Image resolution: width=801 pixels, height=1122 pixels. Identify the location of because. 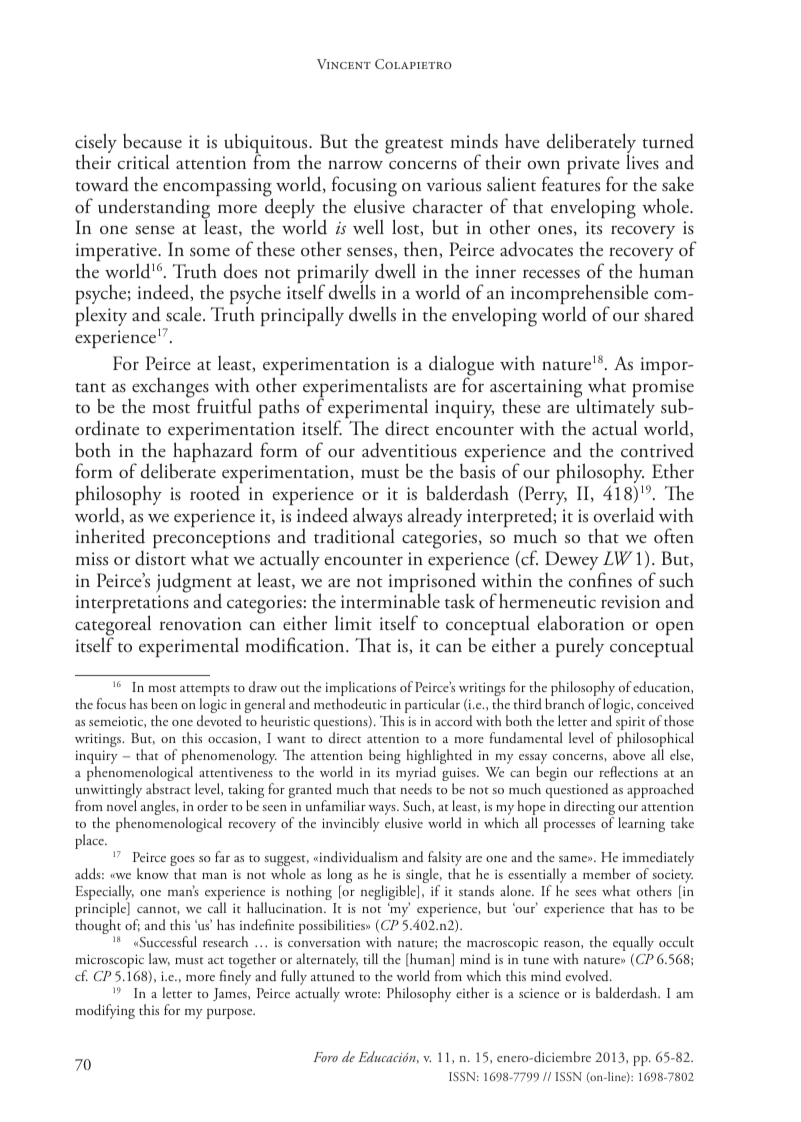
(152, 141).
